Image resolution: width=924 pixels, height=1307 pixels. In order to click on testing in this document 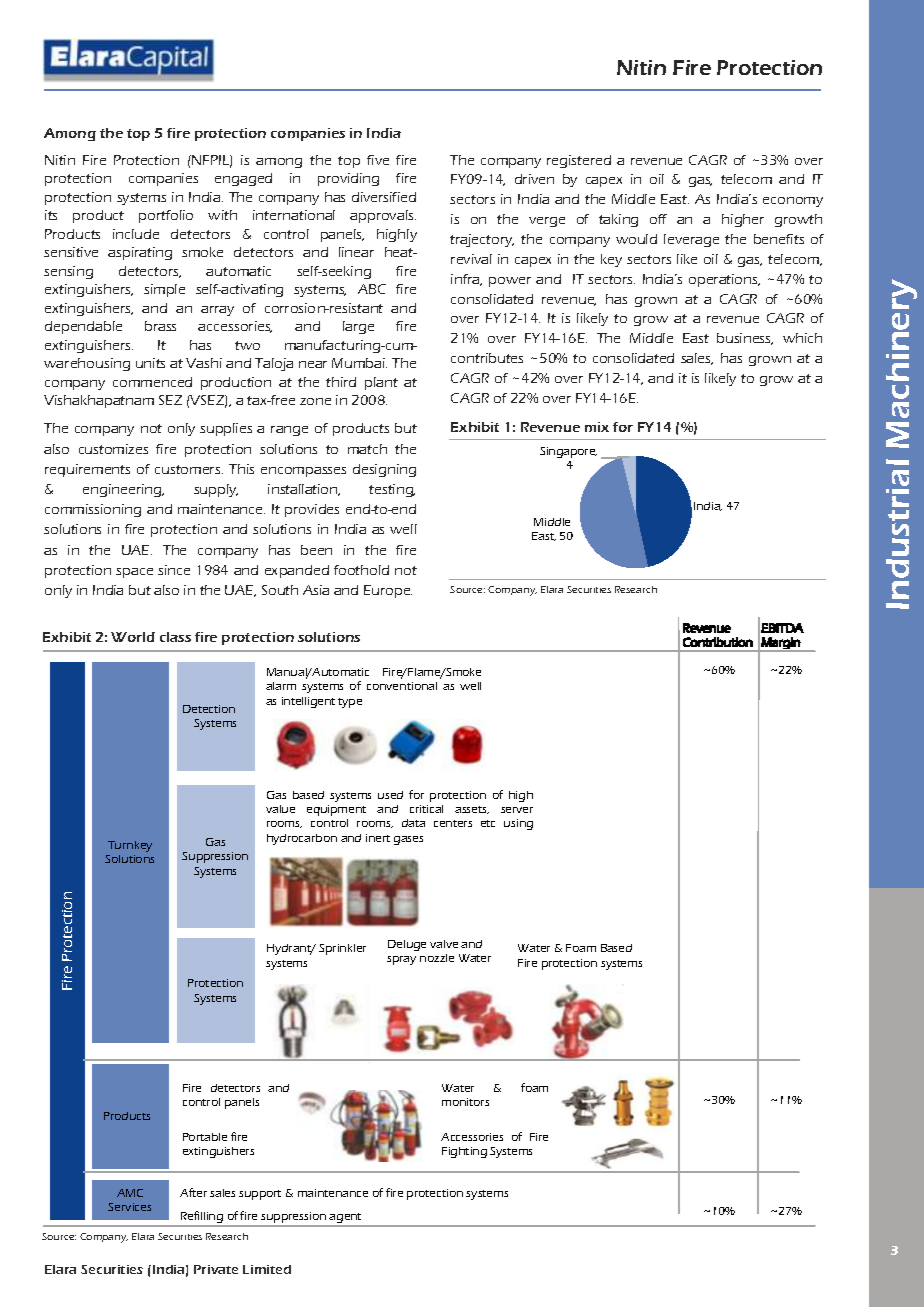, I will do `click(392, 490)`.
